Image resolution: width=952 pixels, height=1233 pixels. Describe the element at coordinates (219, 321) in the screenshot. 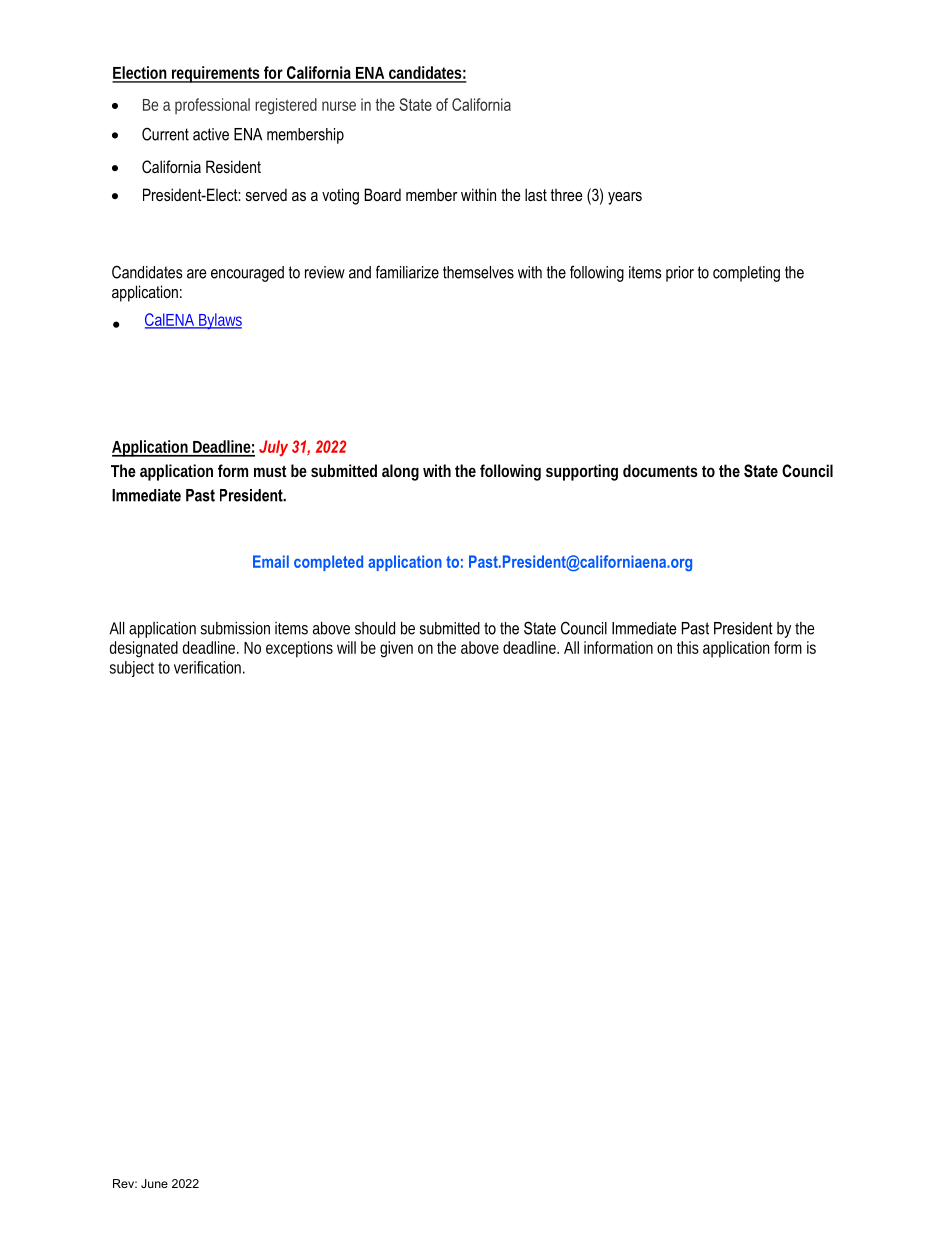

I see `Bylaws` at that location.
